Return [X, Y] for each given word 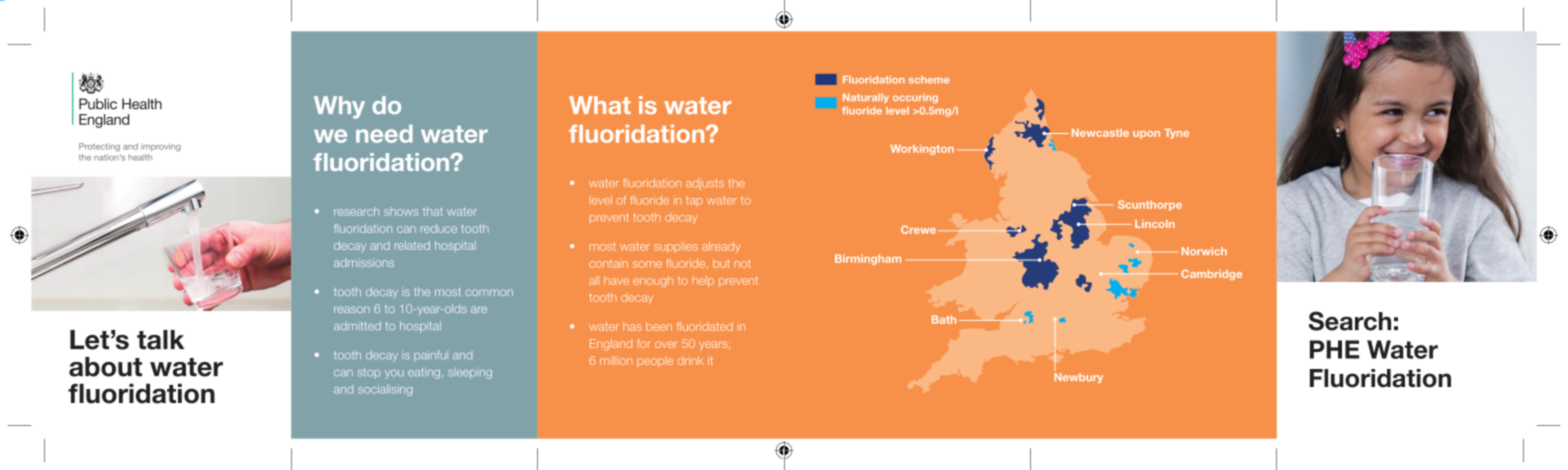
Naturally [866, 98]
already [721, 247]
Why [339, 107]
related [412, 245]
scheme [929, 80]
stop [369, 373]
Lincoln [1155, 224]
